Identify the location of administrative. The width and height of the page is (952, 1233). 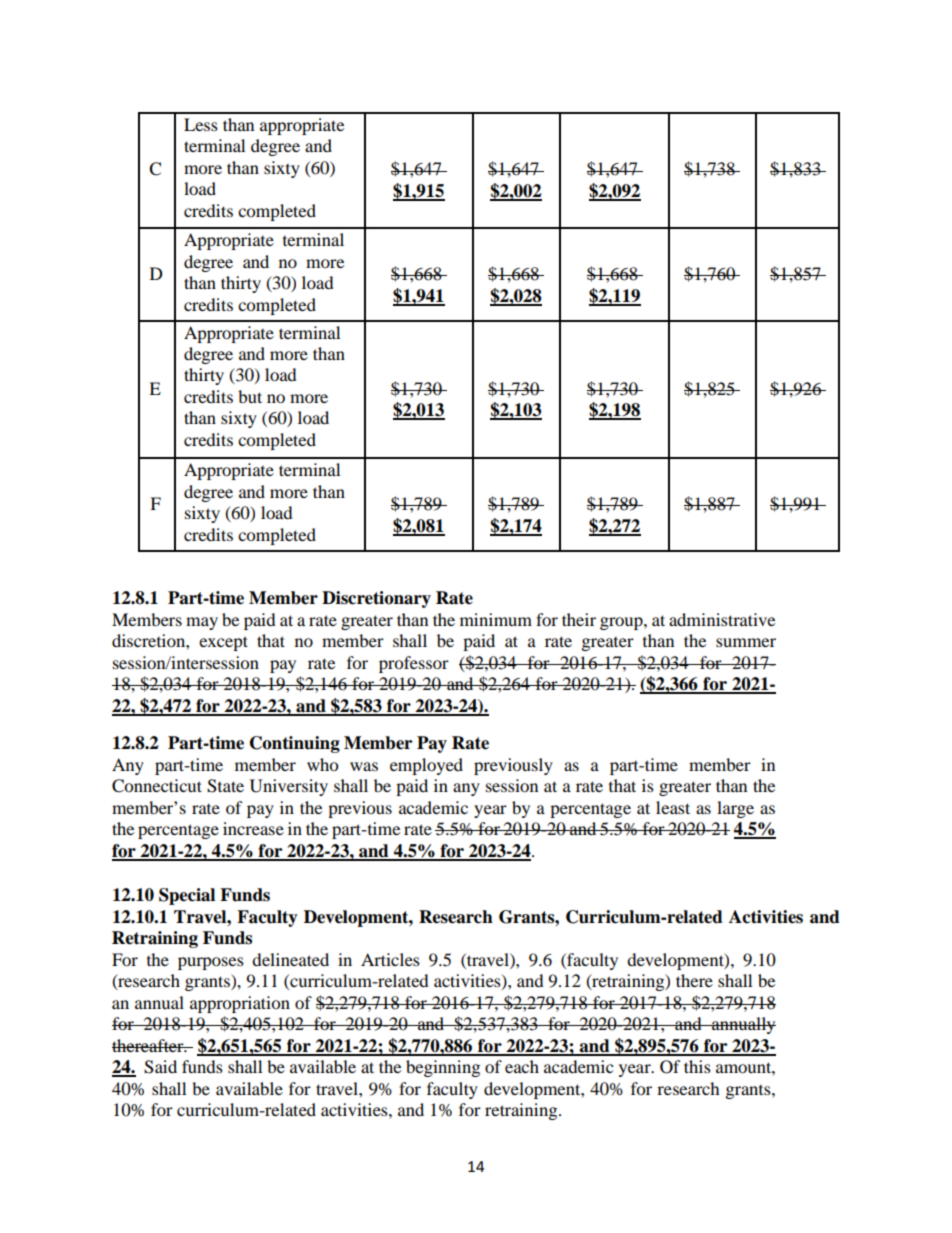
(722, 619).
